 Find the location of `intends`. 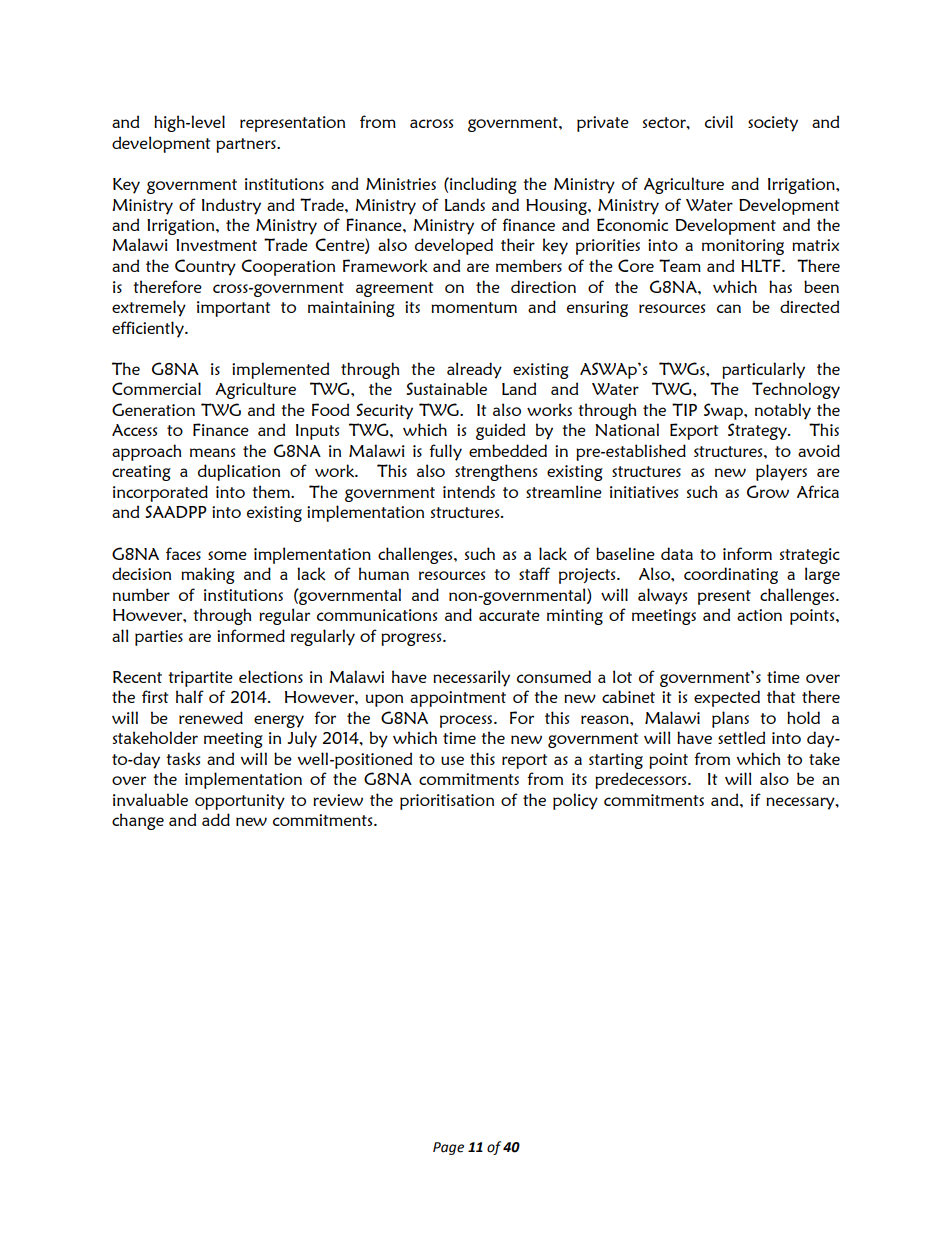

intends is located at coordinates (469, 491).
